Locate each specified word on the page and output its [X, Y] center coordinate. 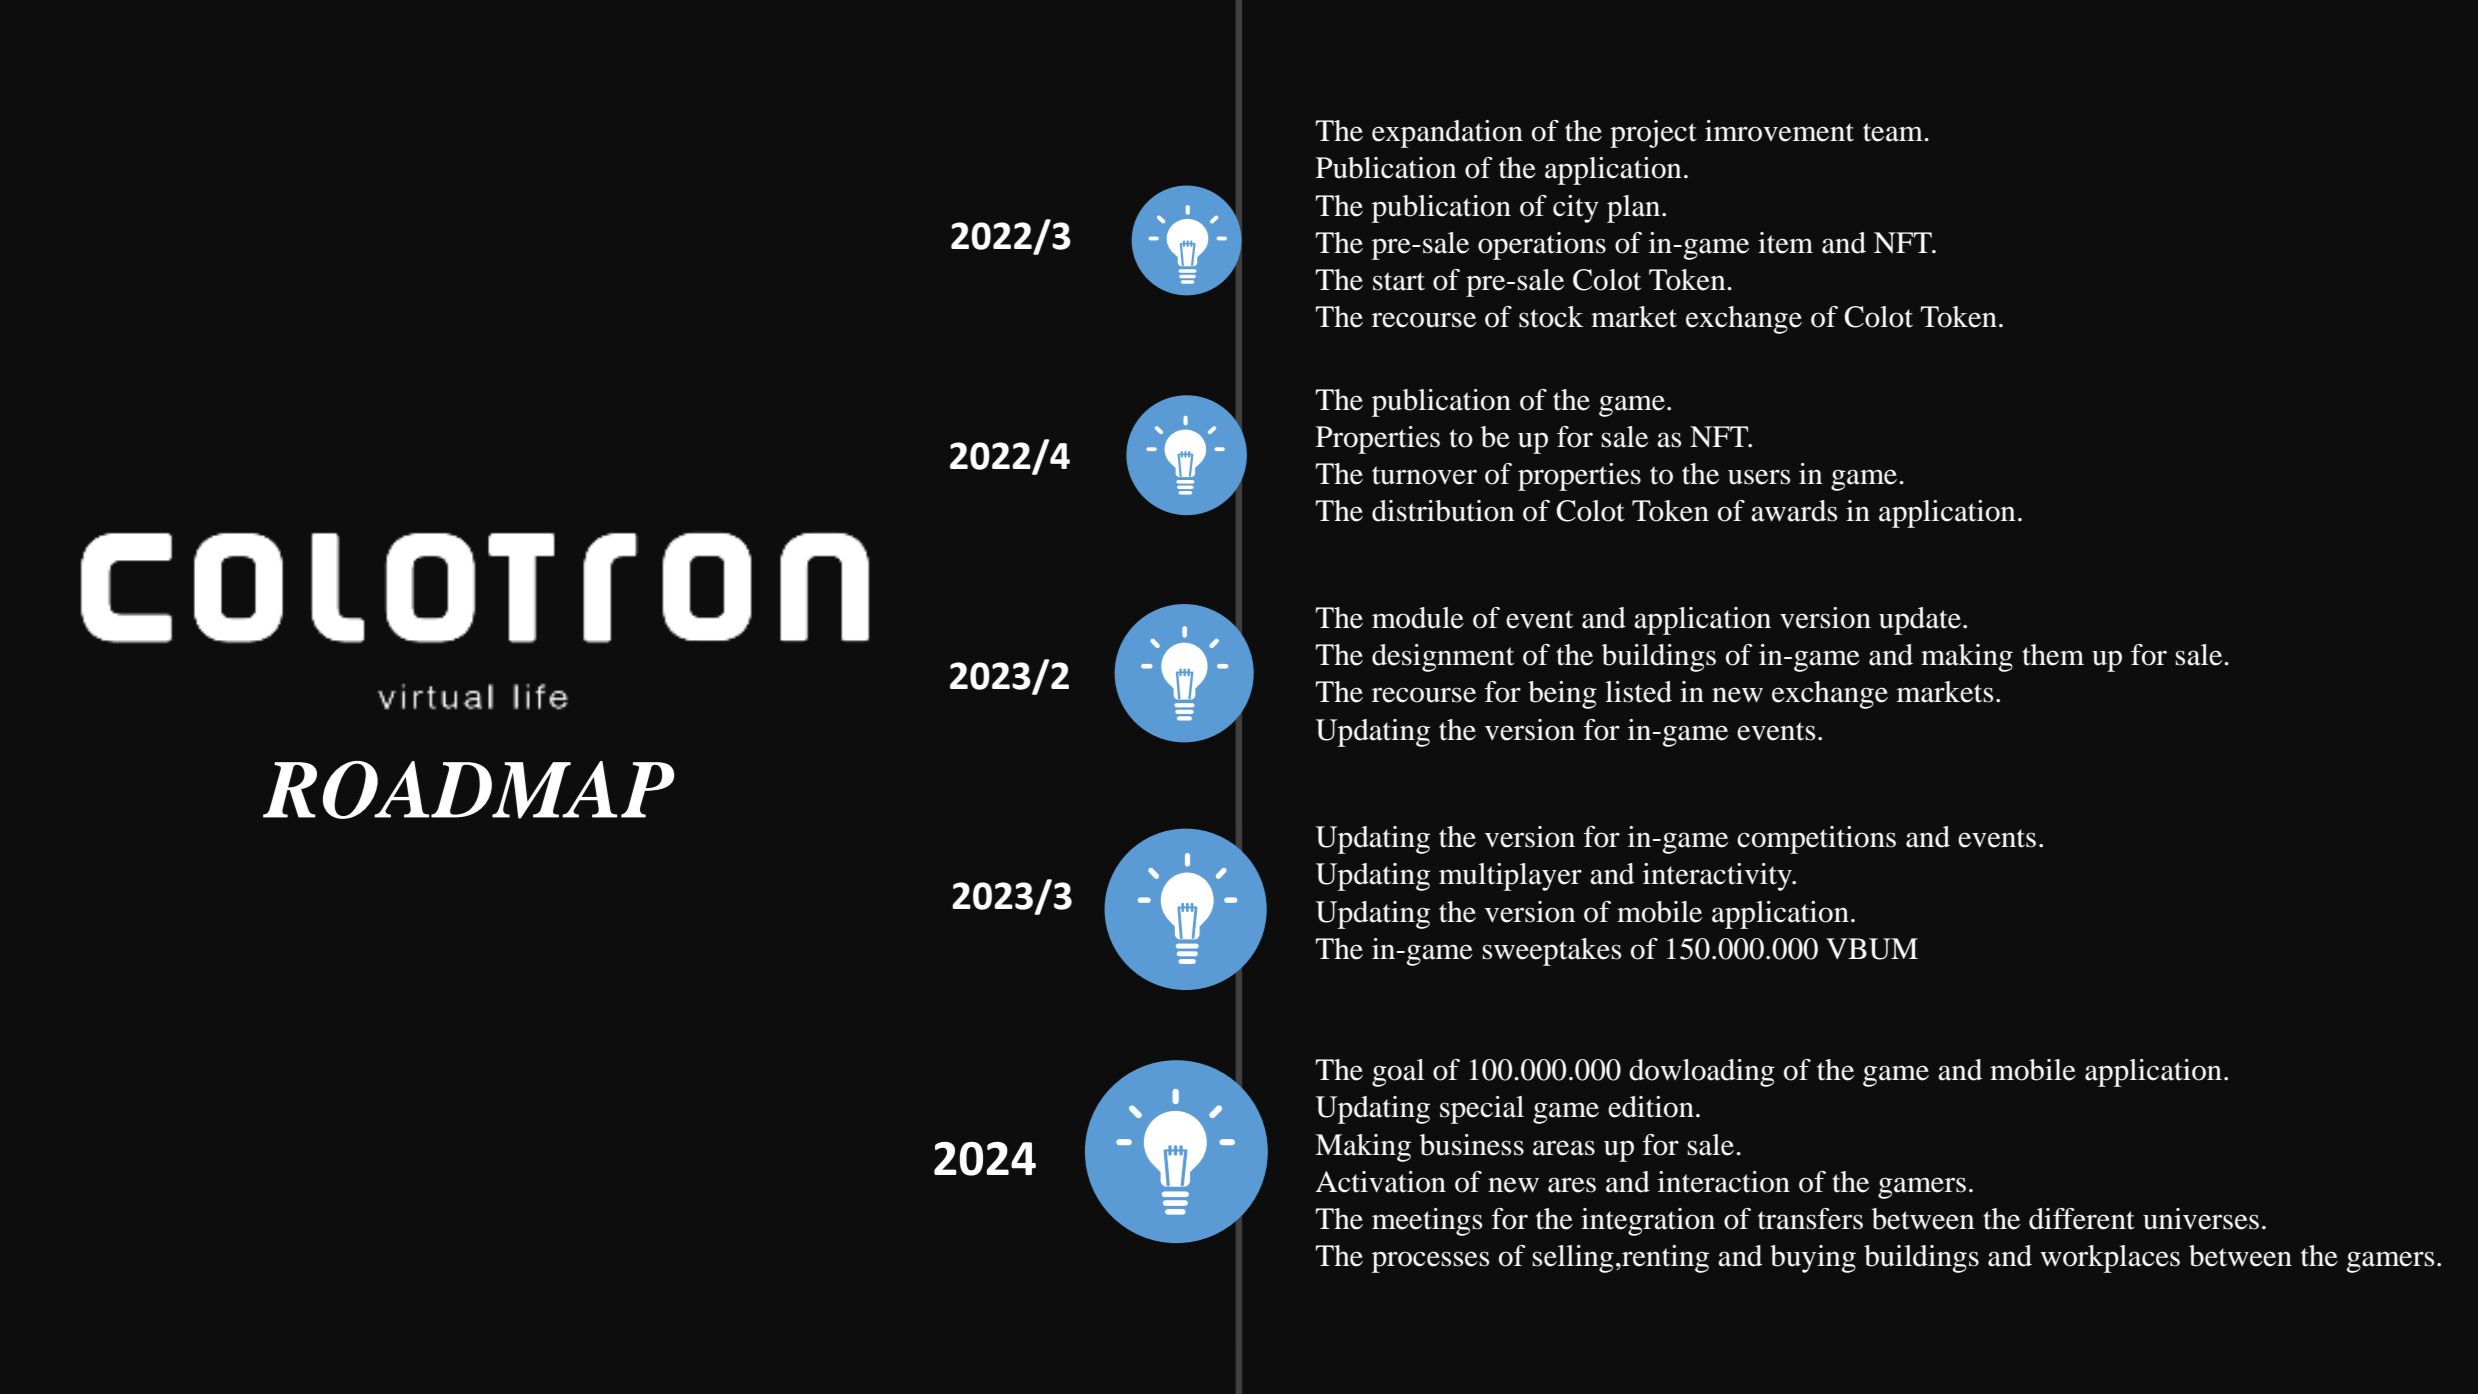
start [1399, 281]
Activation [1381, 1182]
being [1562, 695]
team [1894, 132]
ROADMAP [468, 790]
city [1576, 209]
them [2053, 655]
